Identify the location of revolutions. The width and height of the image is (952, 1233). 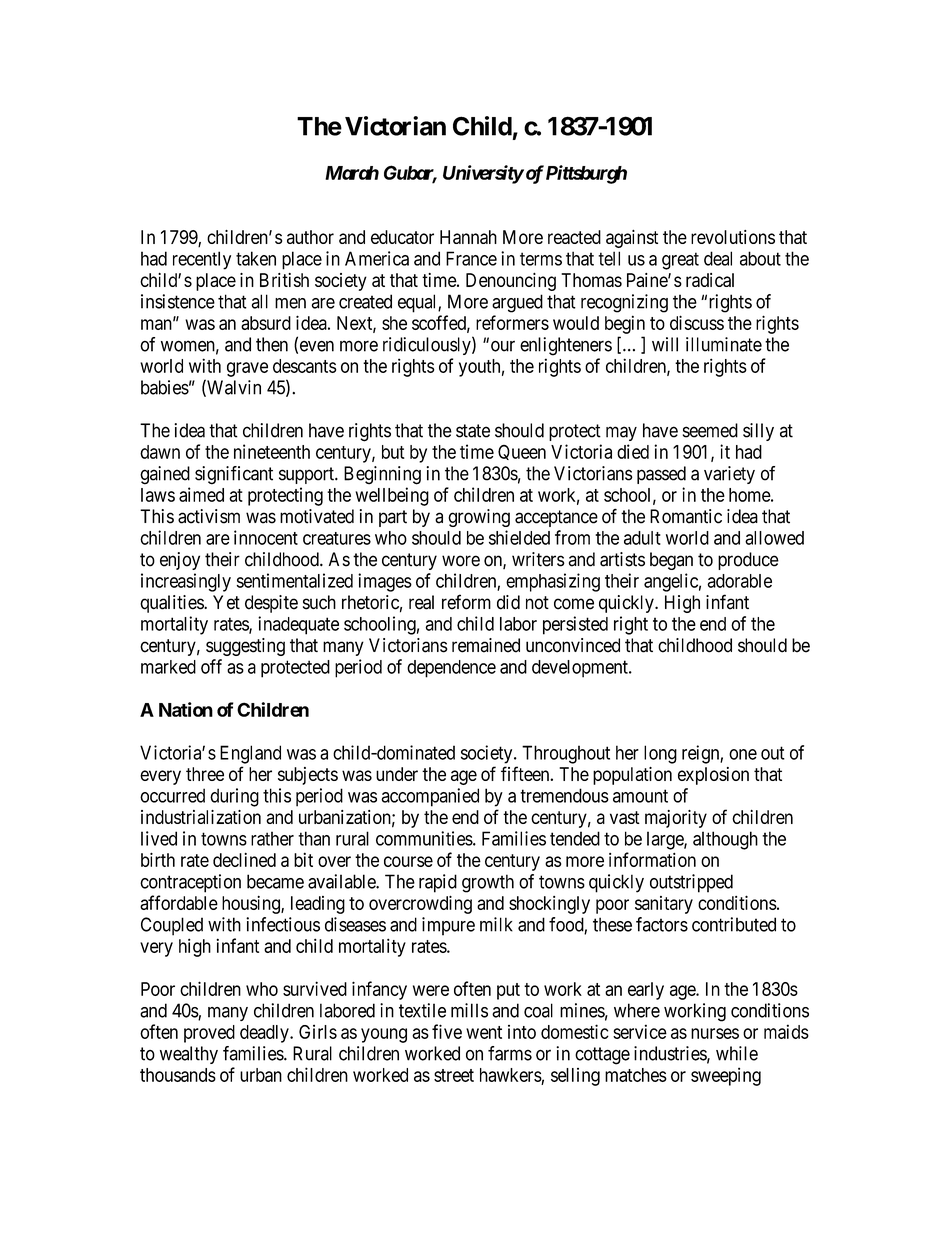
(733, 237).
